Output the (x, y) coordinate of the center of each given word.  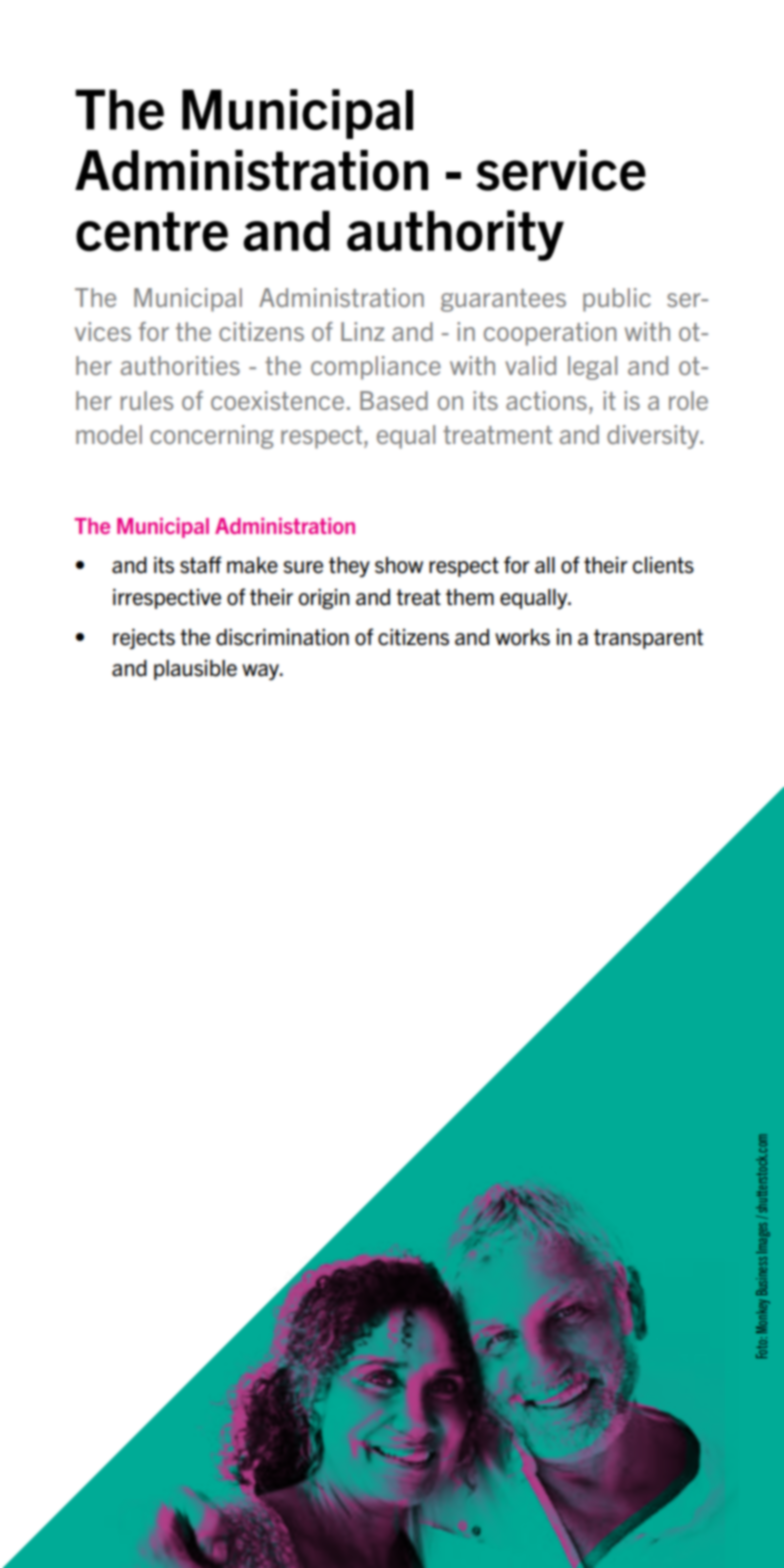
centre (152, 232)
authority (455, 235)
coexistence (277, 400)
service (561, 170)
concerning (211, 437)
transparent (648, 639)
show (399, 565)
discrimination (282, 637)
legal (592, 368)
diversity (654, 437)
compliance (376, 368)
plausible (195, 670)
